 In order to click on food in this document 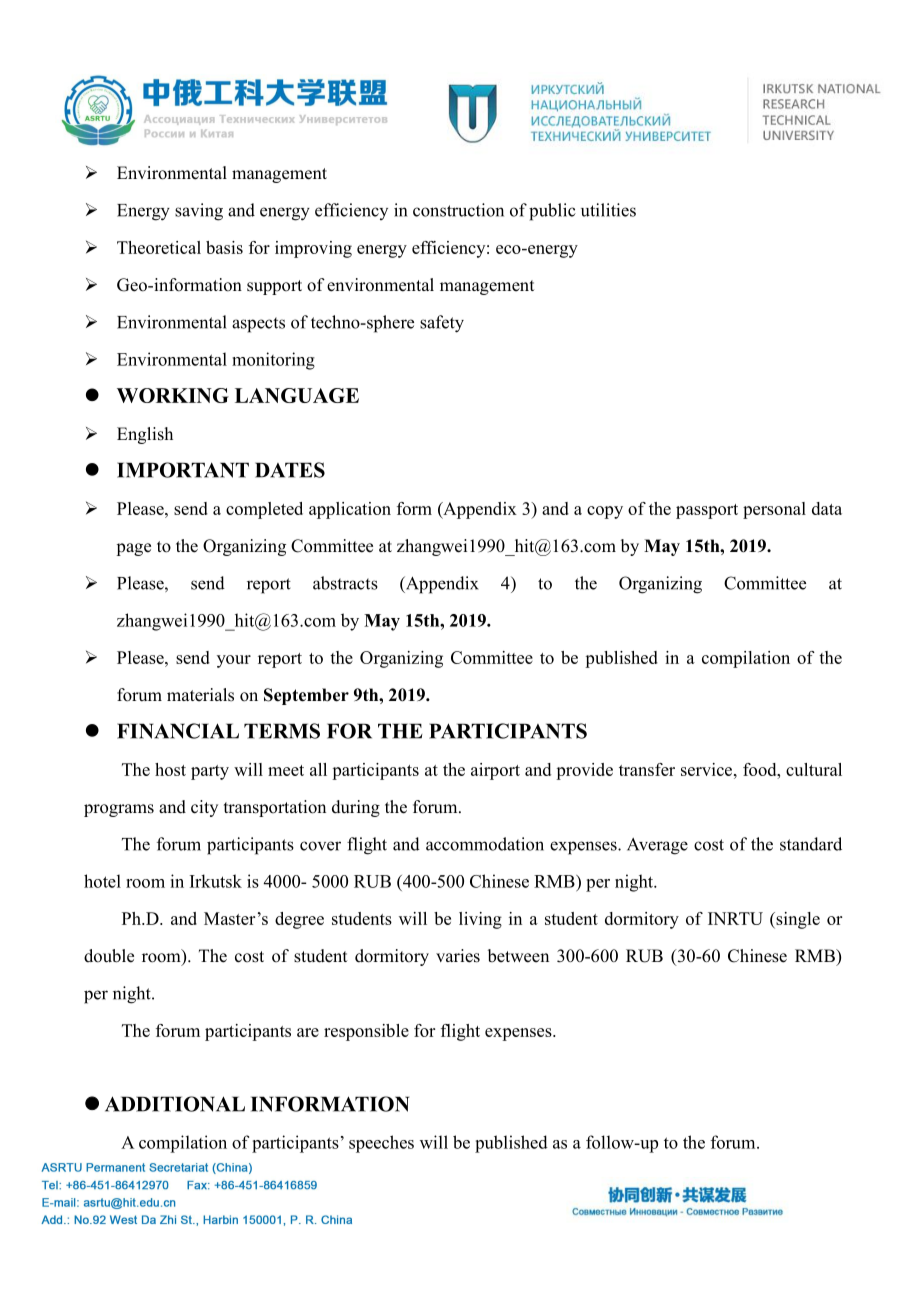, I will do `click(761, 769)`.
